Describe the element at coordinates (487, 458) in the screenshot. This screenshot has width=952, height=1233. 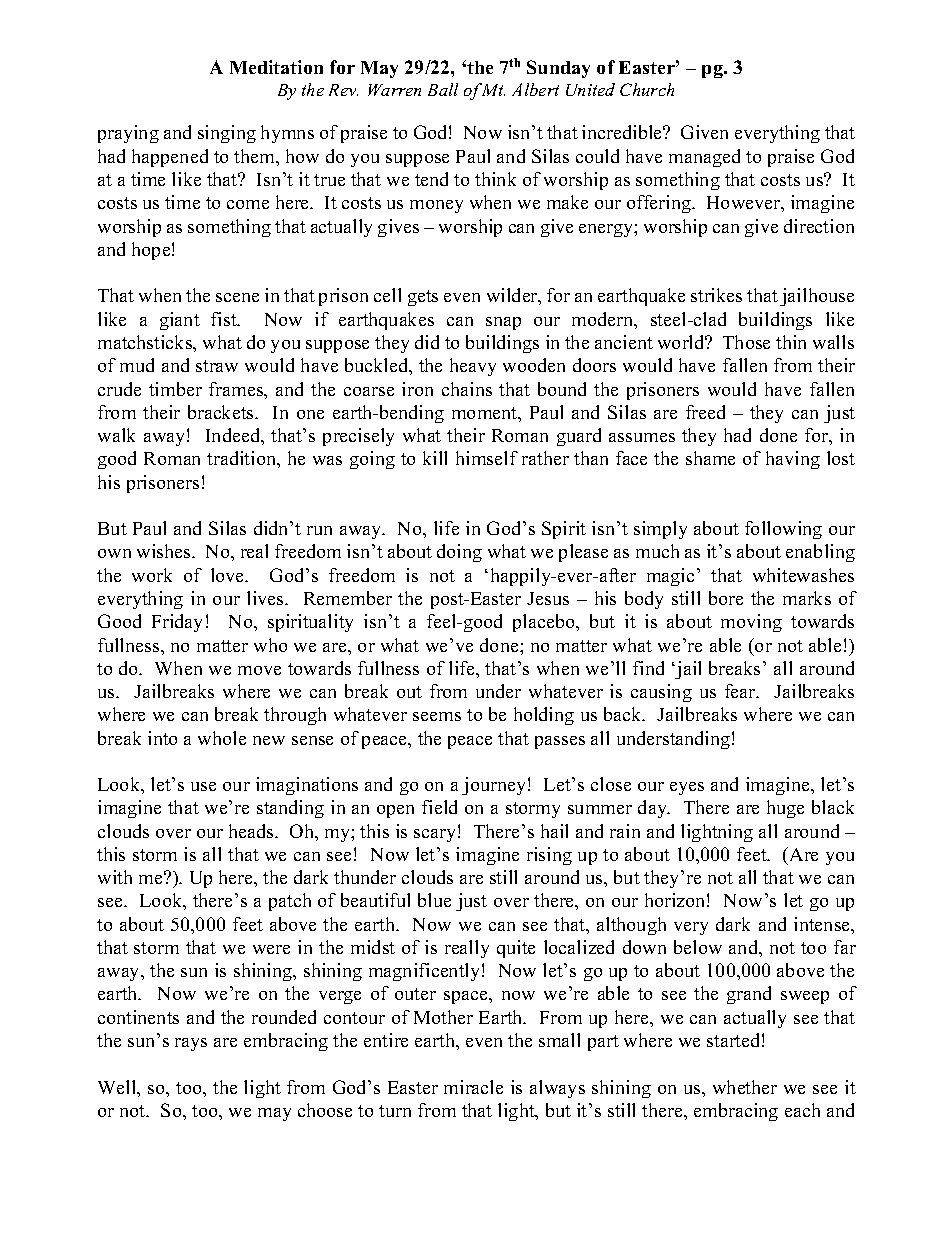
I see `himself` at that location.
